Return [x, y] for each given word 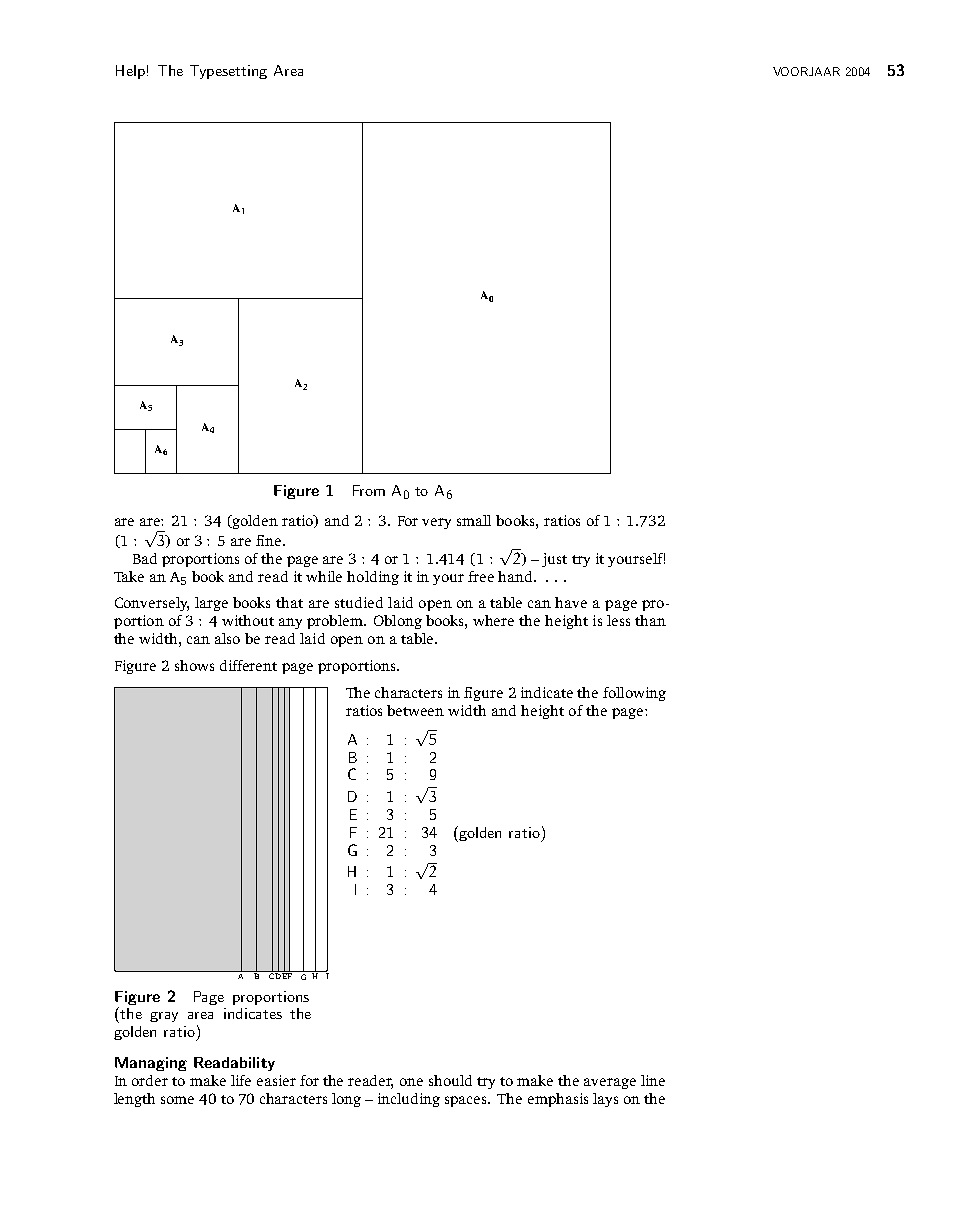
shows [194, 665]
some [177, 1100]
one [411, 1082]
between [415, 710]
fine [268, 540]
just [554, 560]
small [474, 520]
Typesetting [228, 72]
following [634, 694]
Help [130, 72]
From [369, 490]
